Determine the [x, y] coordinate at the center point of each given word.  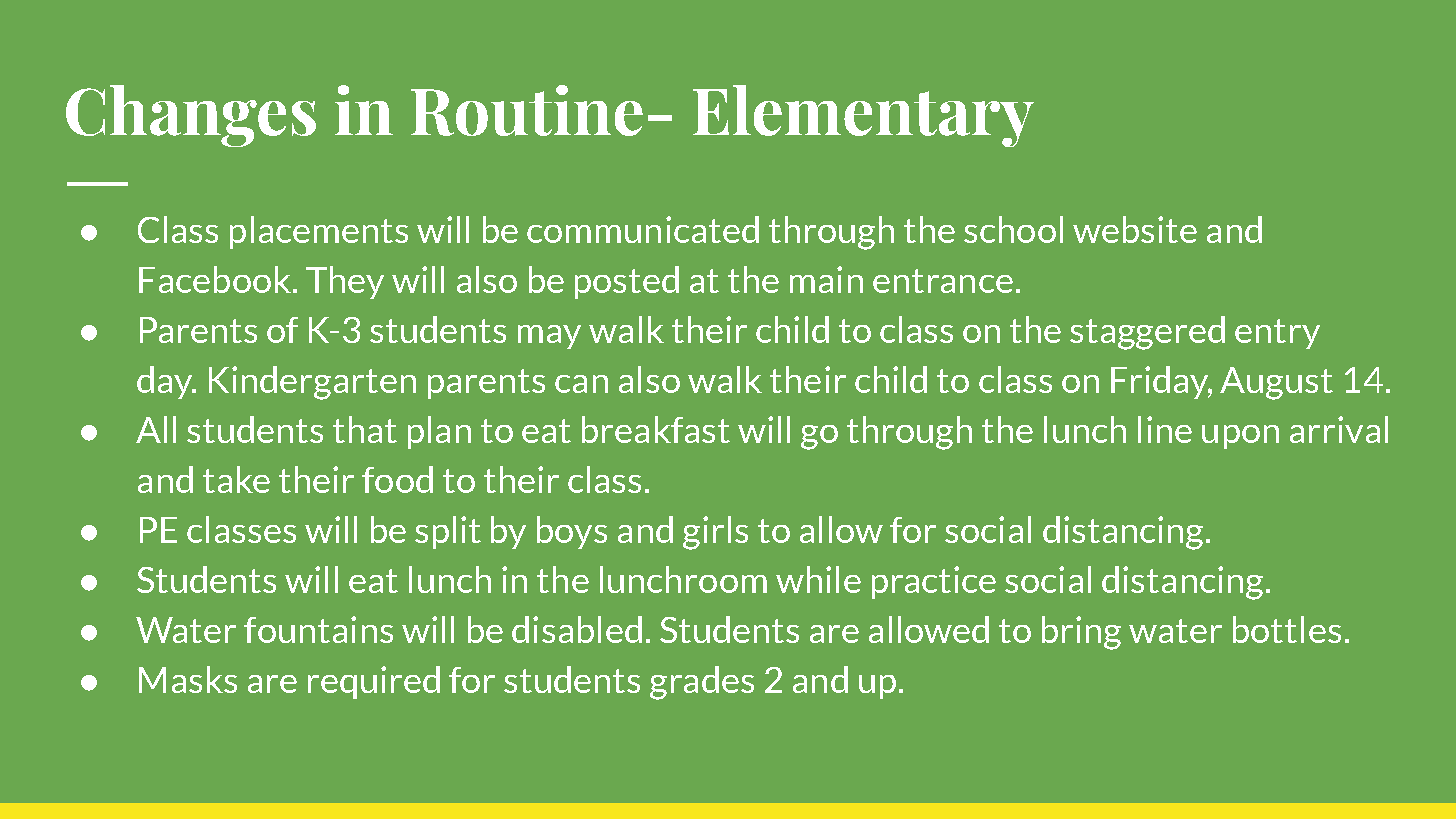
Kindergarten [312, 383]
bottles [1287, 629]
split [448, 532]
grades [702, 683]
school [1013, 229]
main [826, 279]
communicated [643, 229]
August [1276, 383]
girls [715, 533]
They [345, 282]
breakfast [656, 429]
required [374, 682]
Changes [191, 116]
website [1135, 229]
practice [934, 582]
